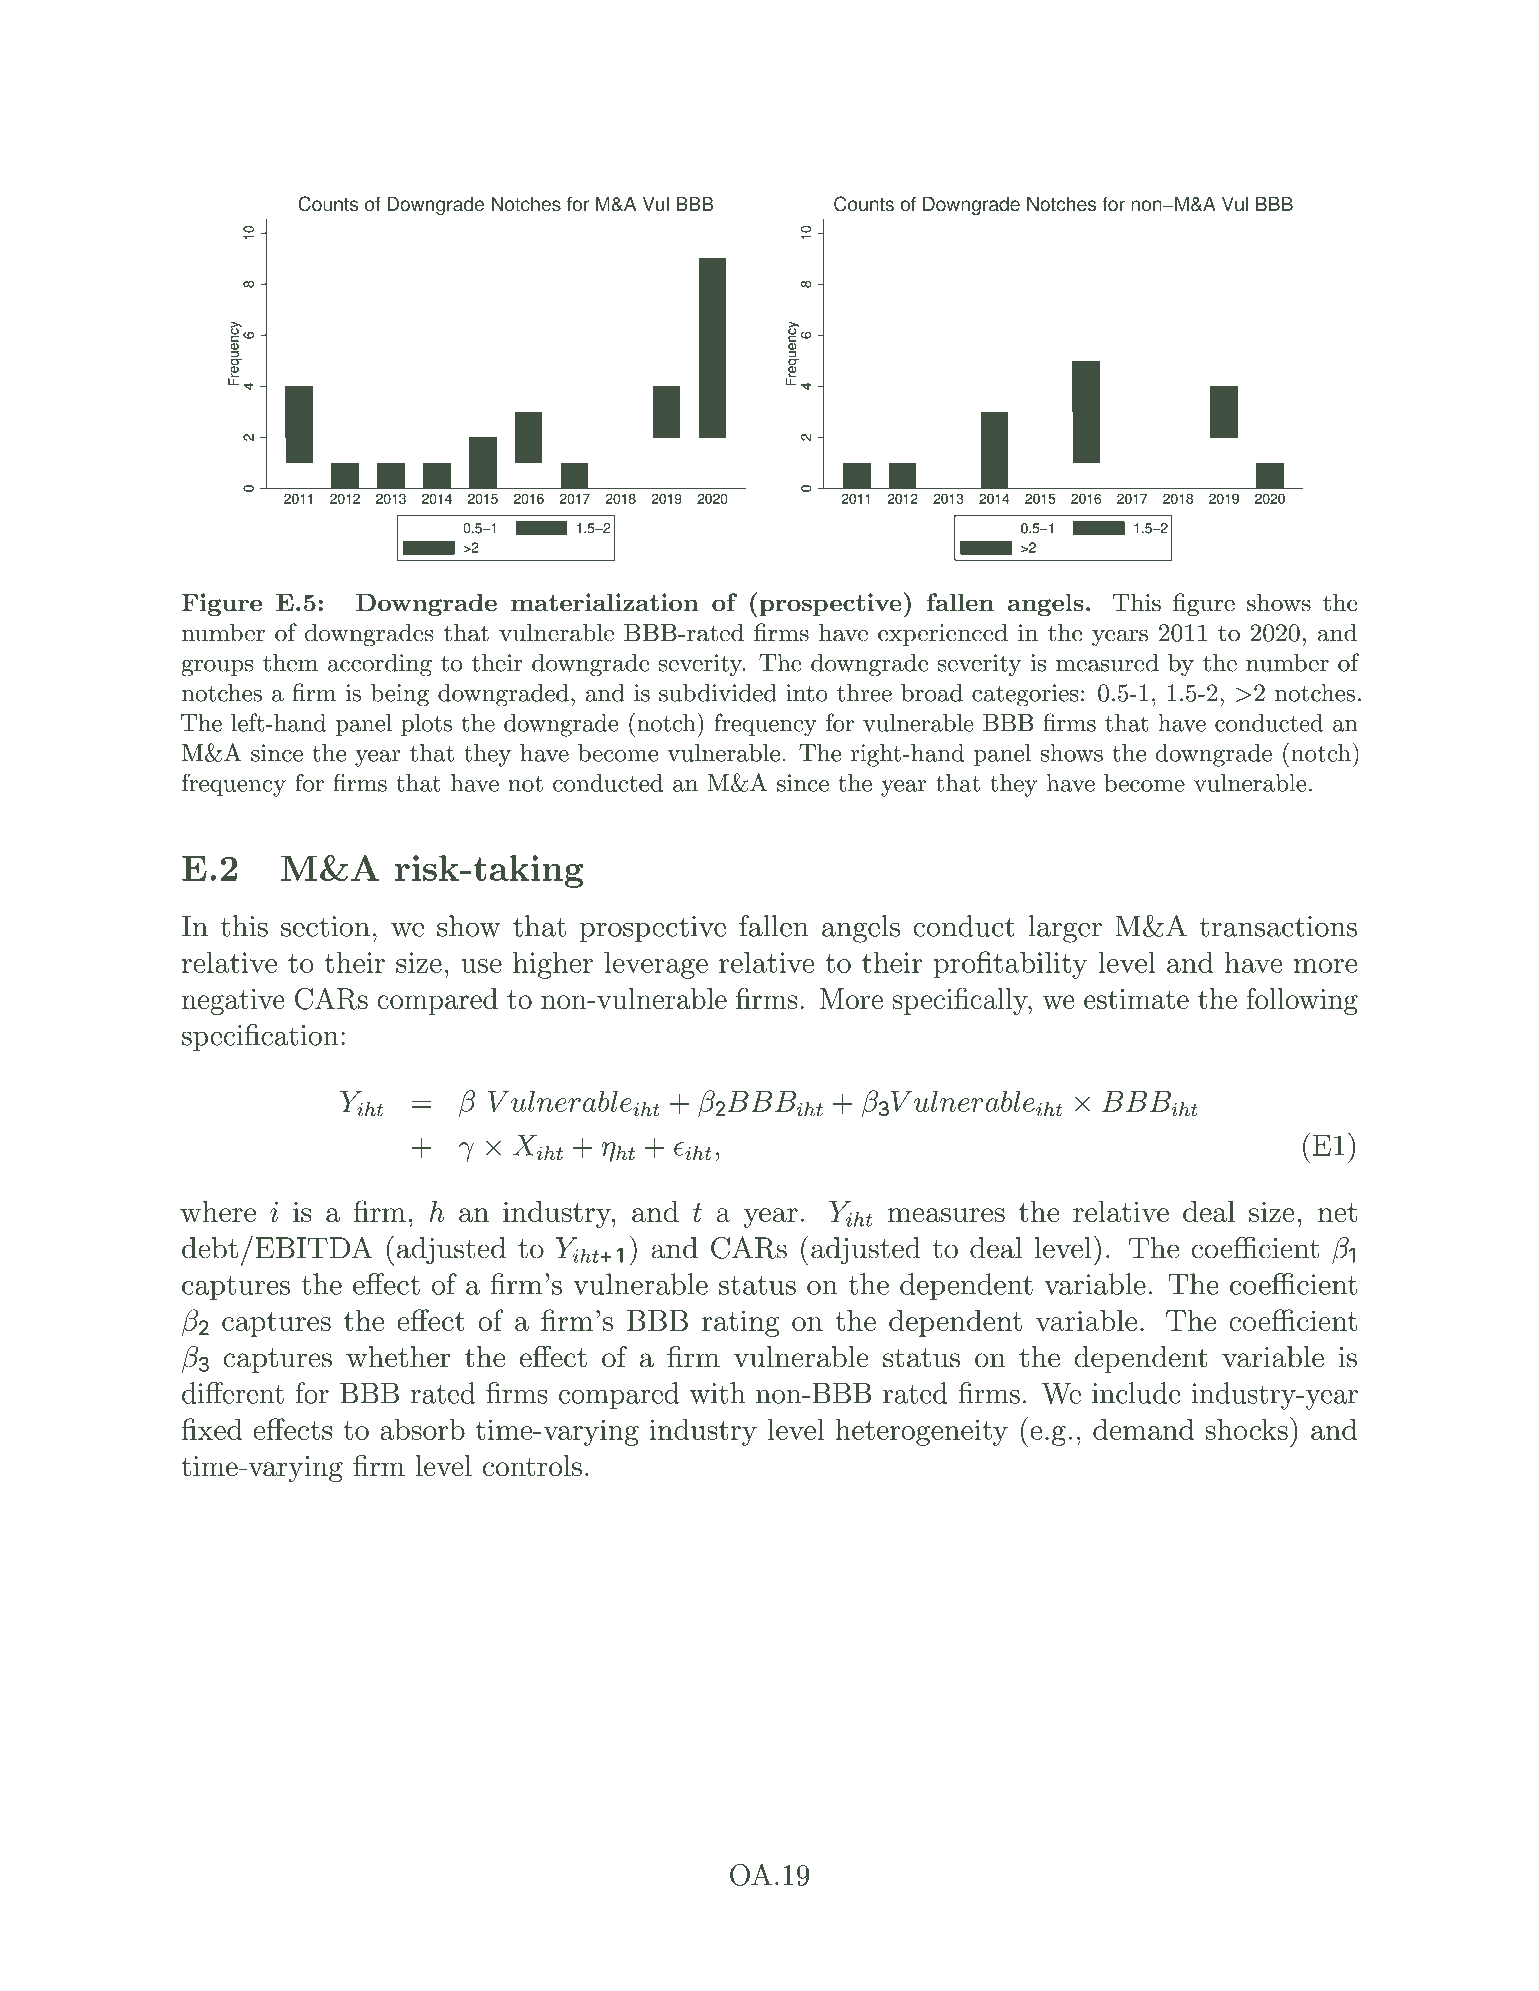  Describe the element at coordinates (325, 926) in the screenshot. I see `section` at that location.
